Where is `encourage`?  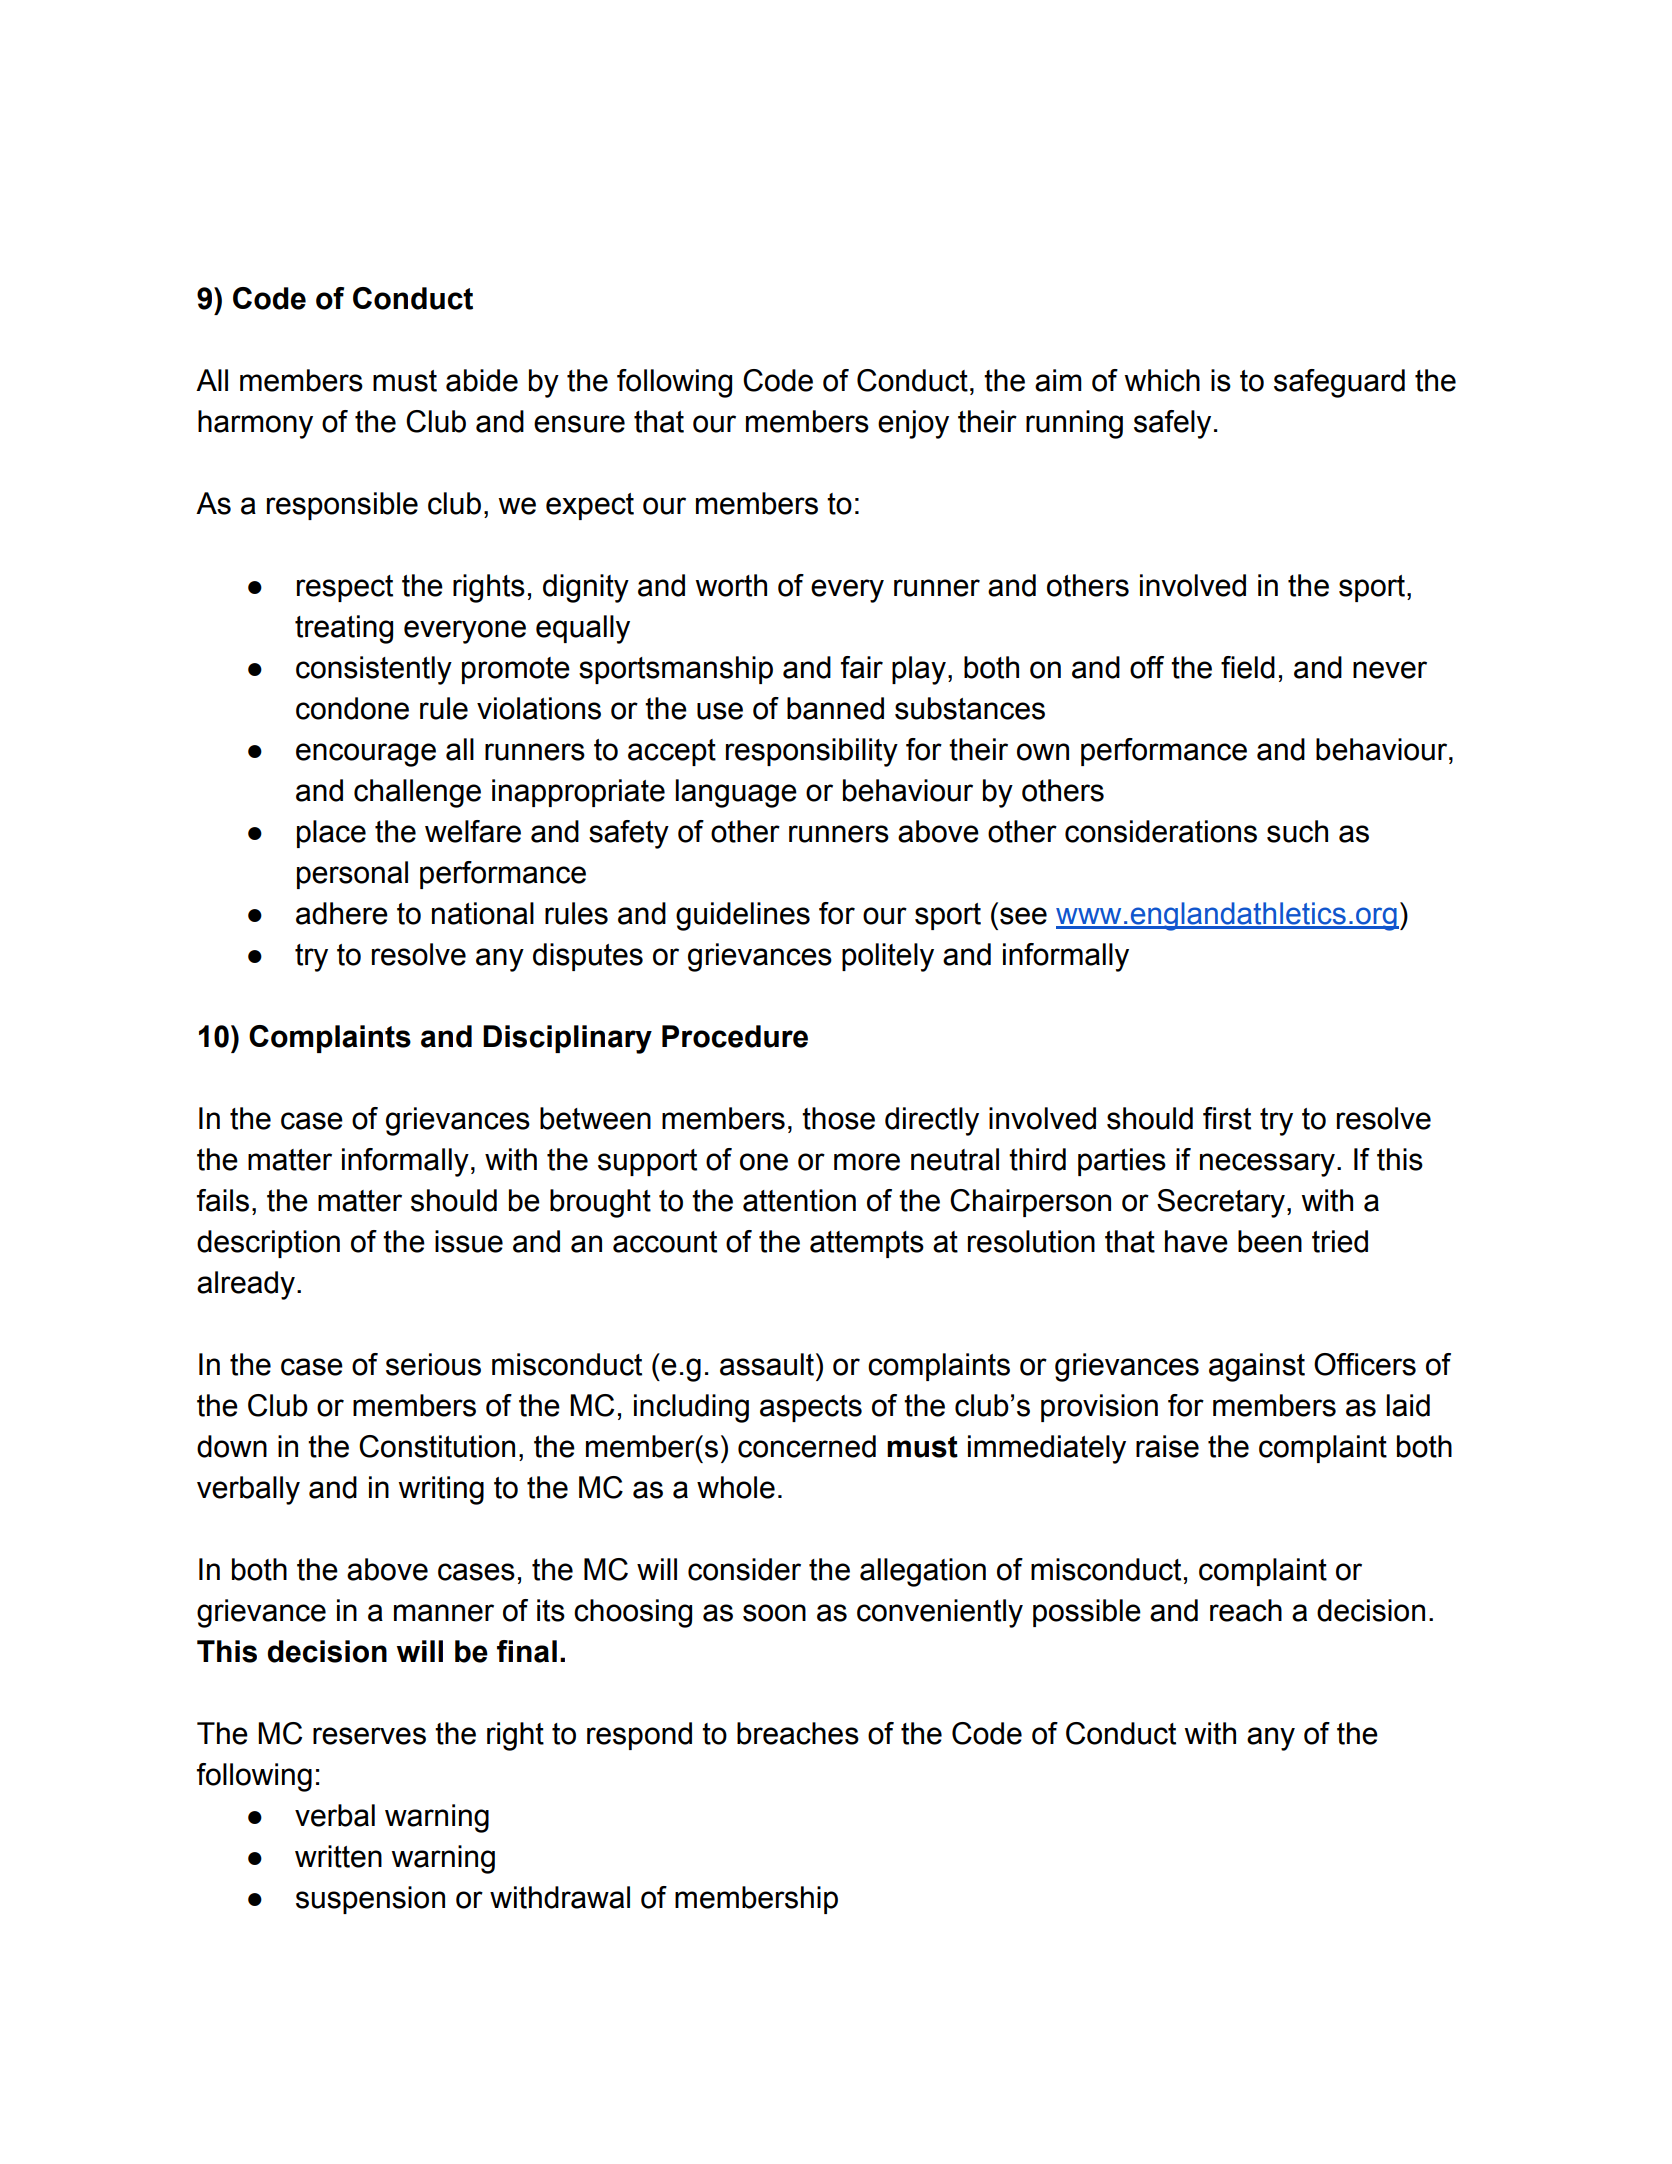
encourage is located at coordinates (366, 755).
